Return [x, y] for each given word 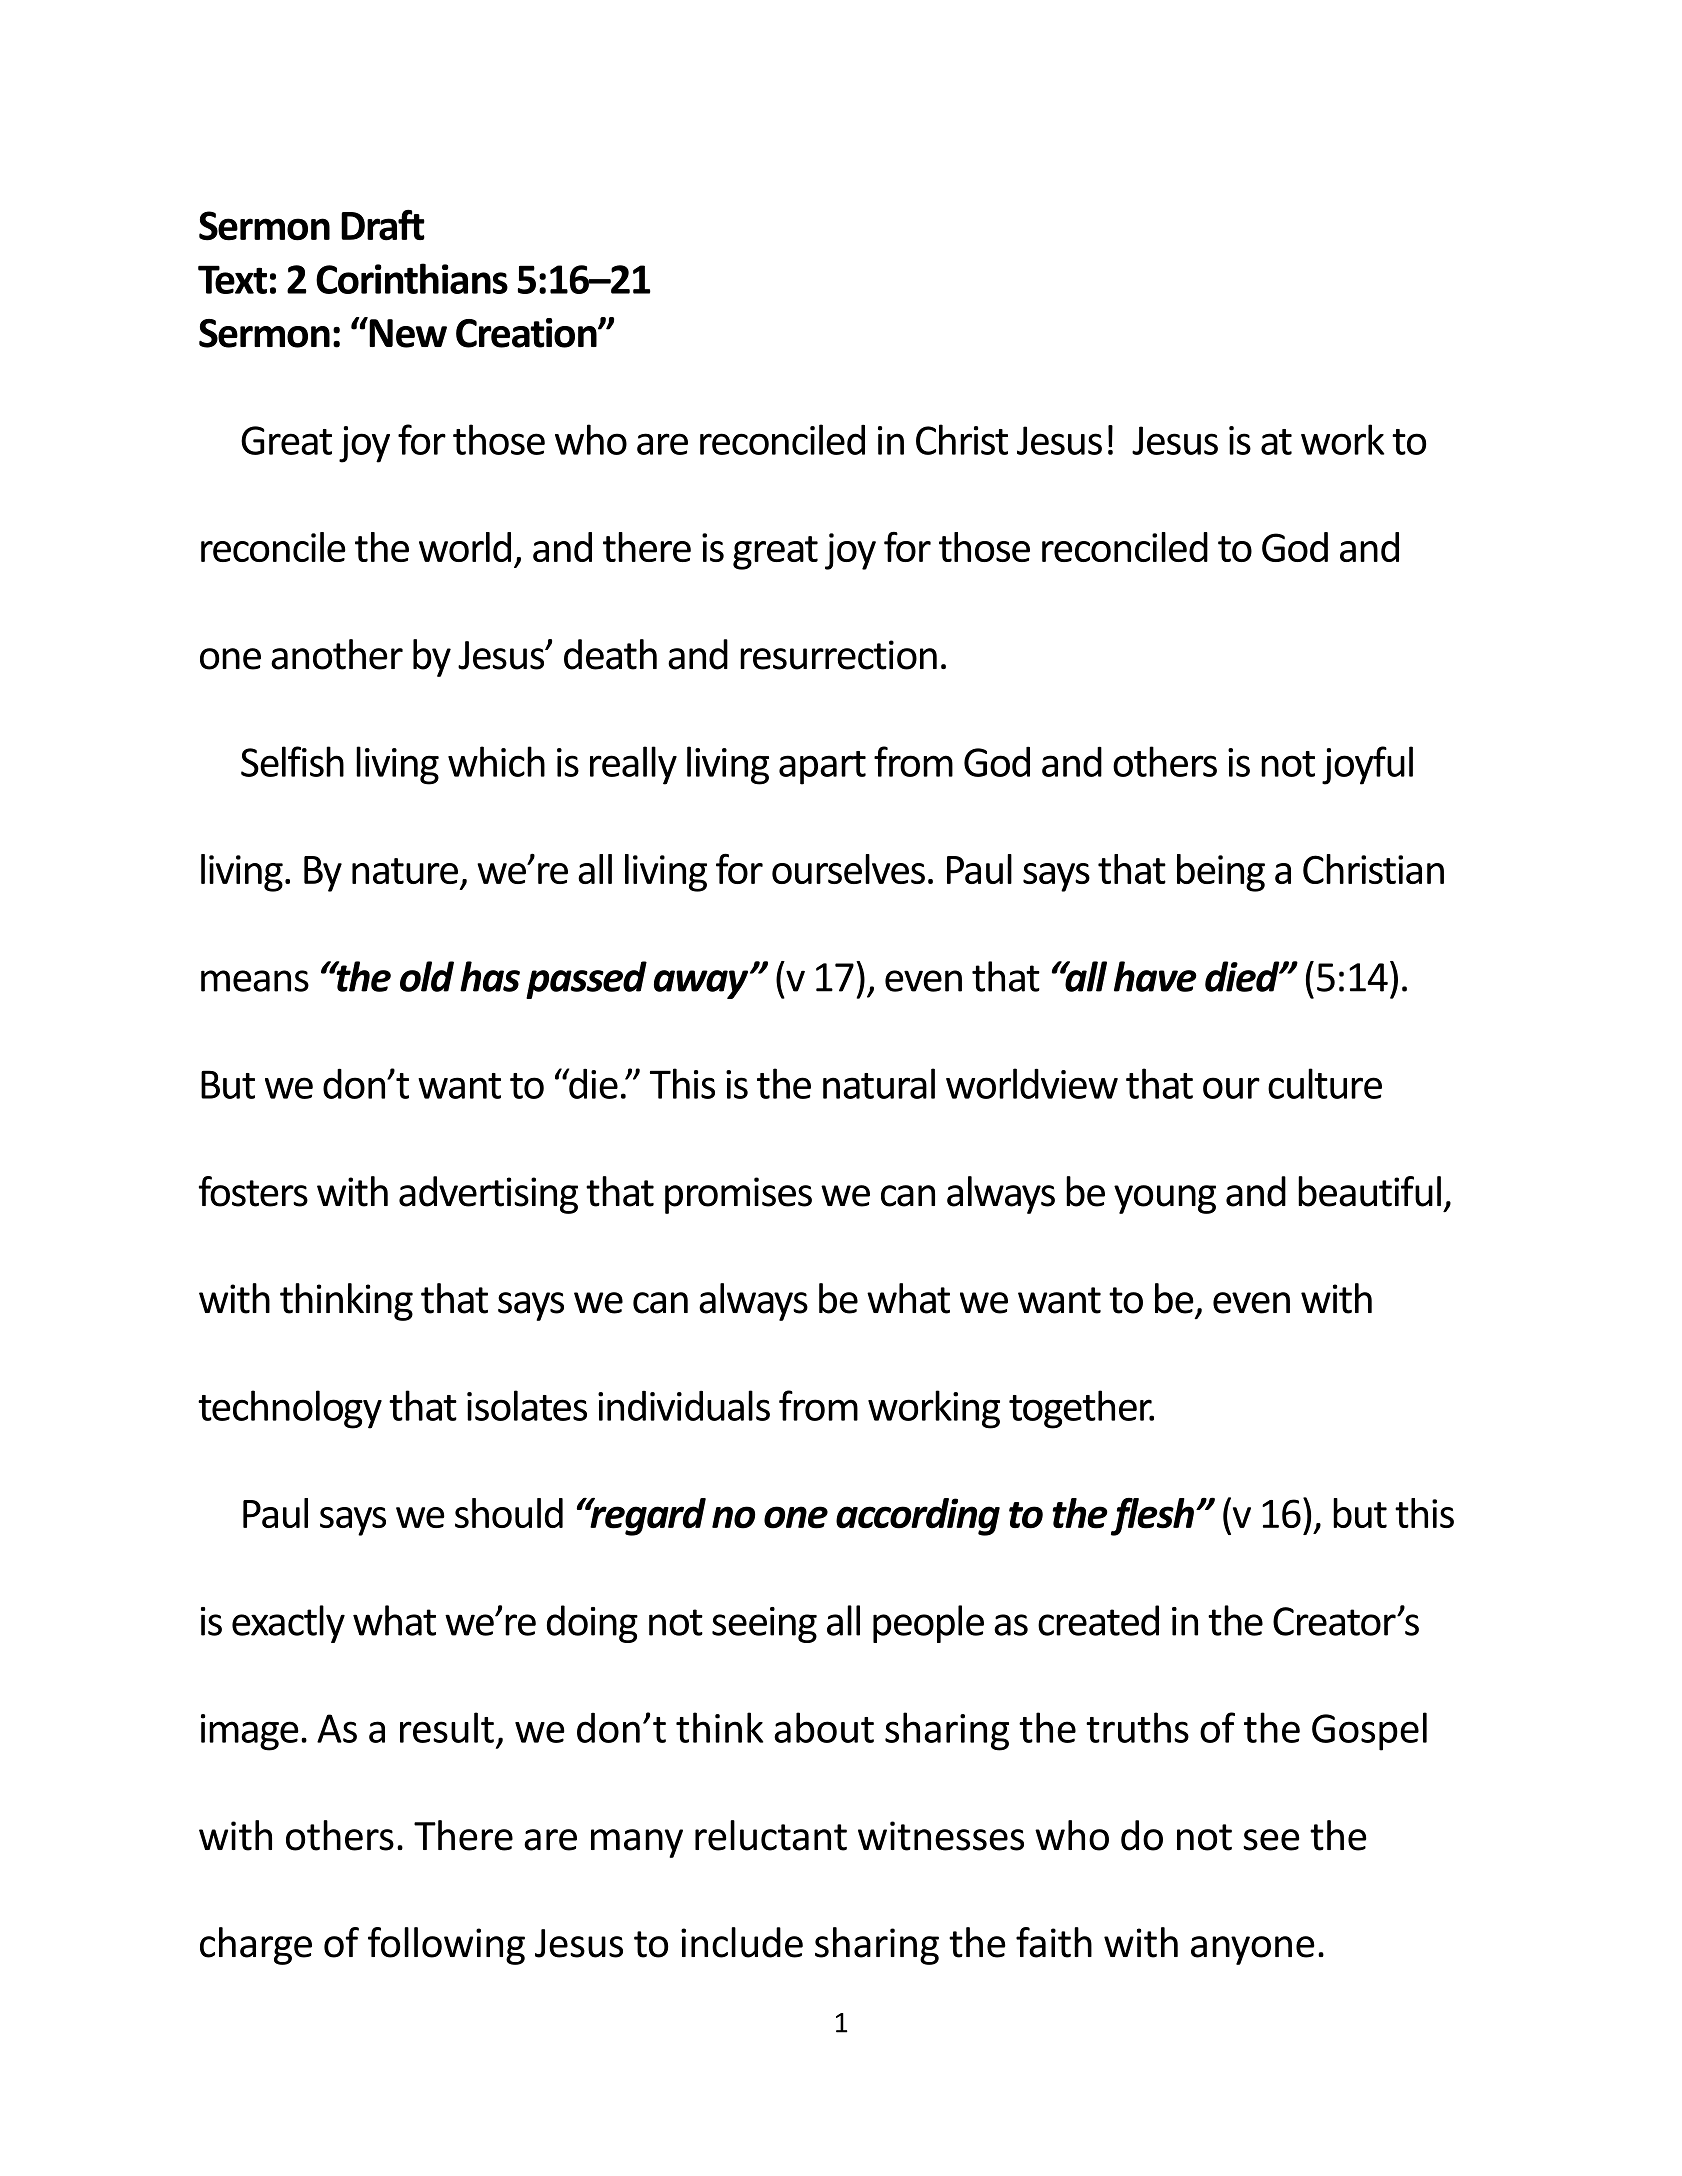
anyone [1253, 1950]
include [742, 1942]
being [1221, 873]
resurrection [838, 655]
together [1081, 1409]
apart [822, 768]
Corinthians [412, 278]
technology [290, 1409]
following [446, 1946]
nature [405, 871]
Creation [527, 333]
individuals [684, 1405]
